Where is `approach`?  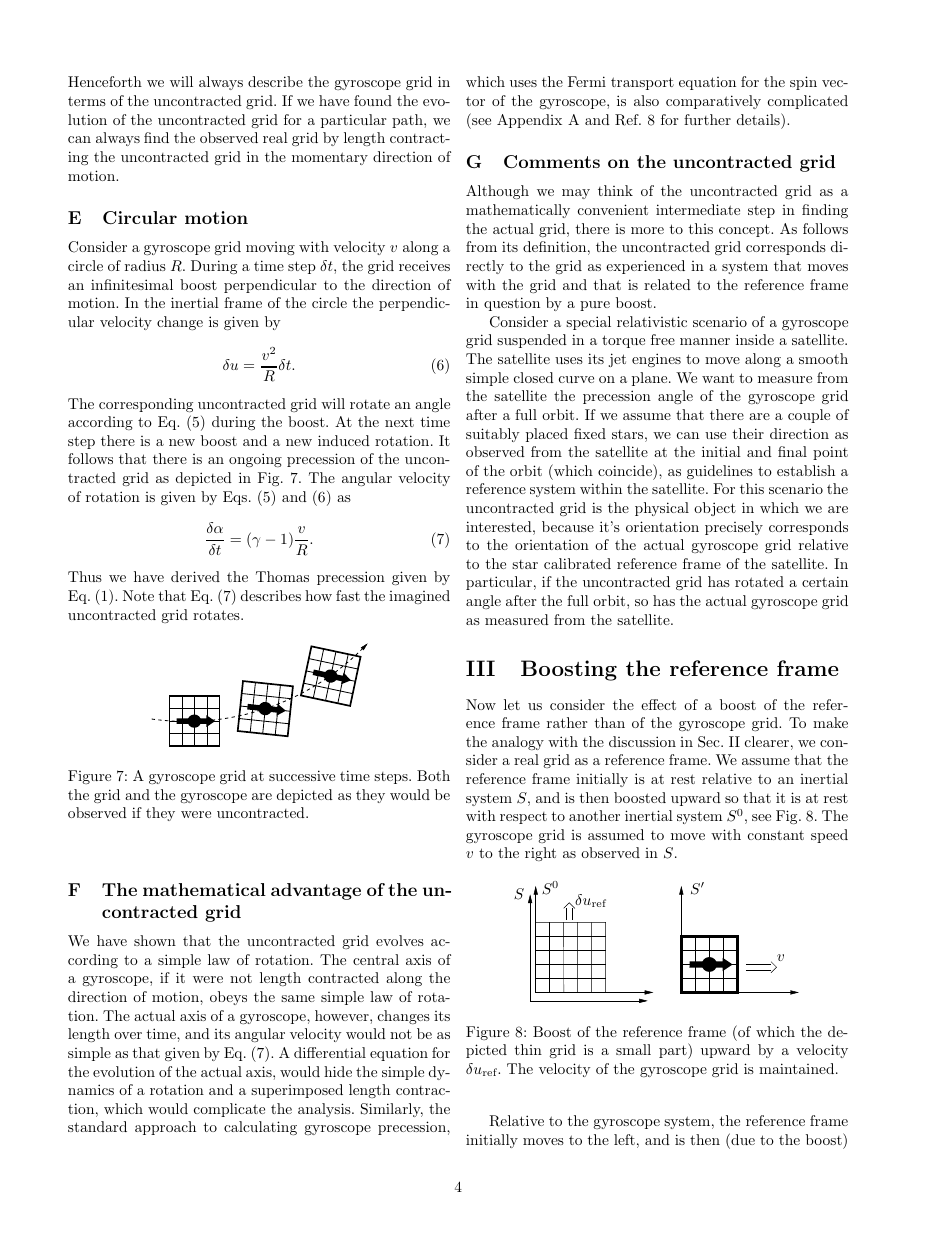
approach is located at coordinates (165, 1128).
